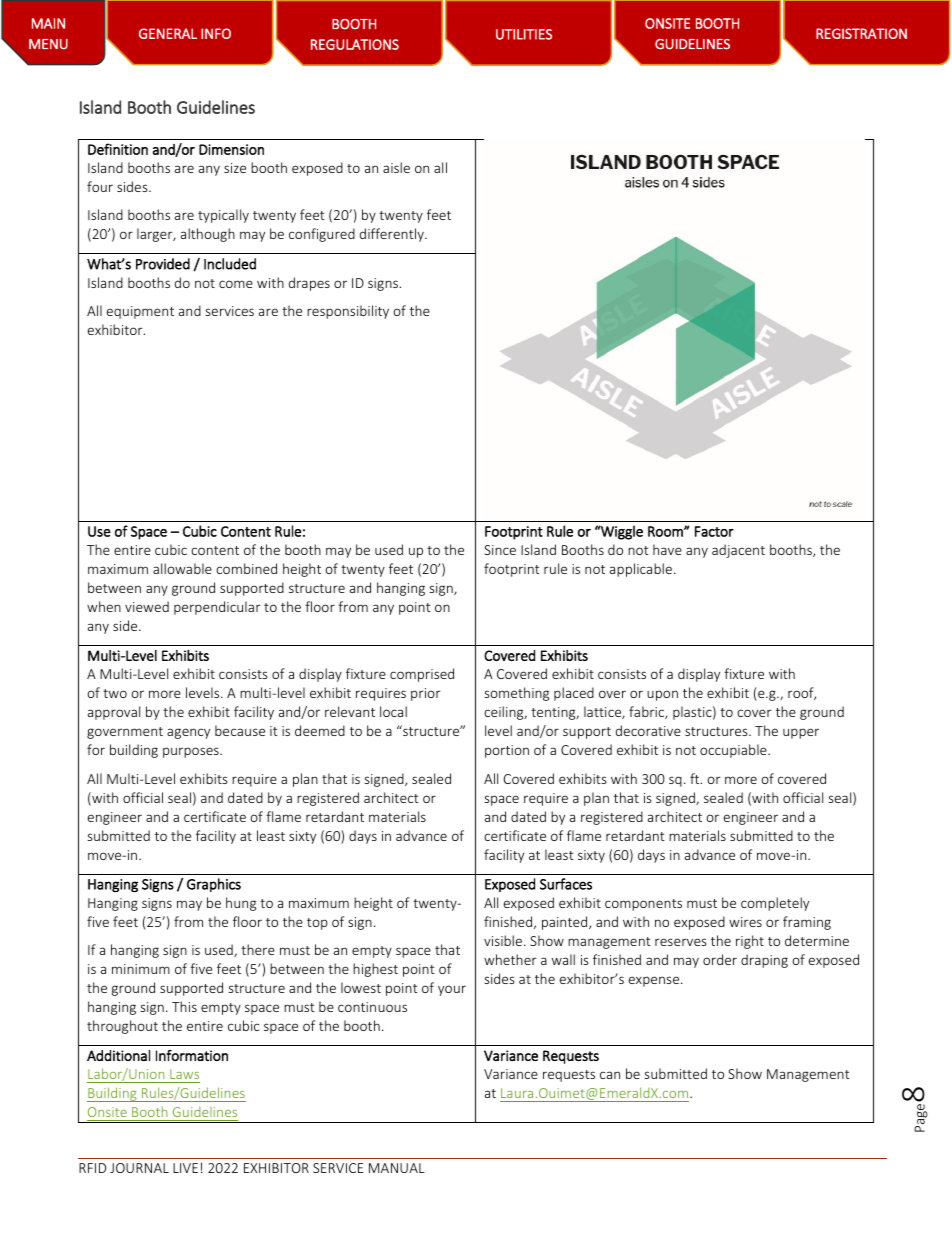  I want to click on two, so click(115, 693).
